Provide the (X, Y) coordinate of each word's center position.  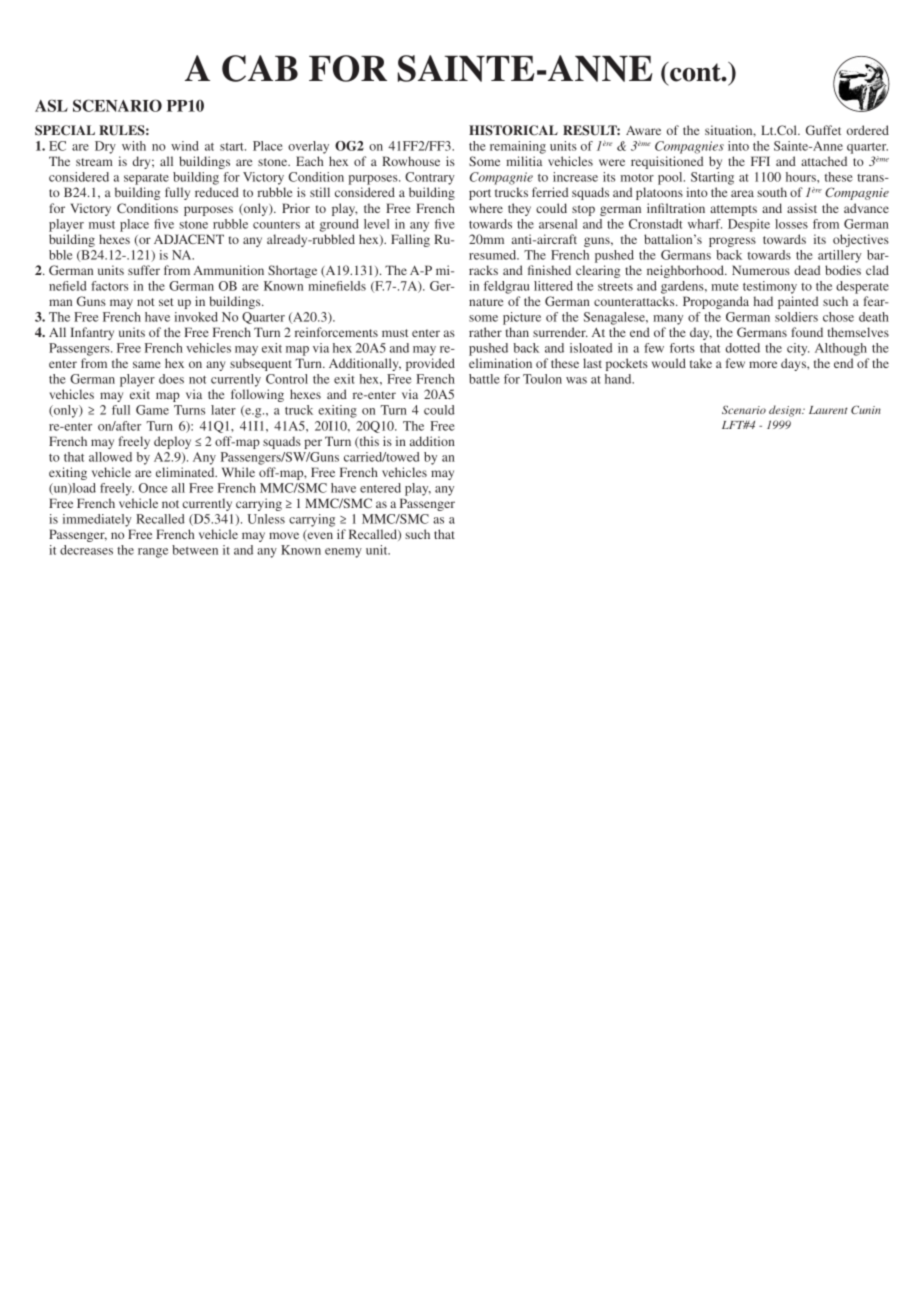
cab (260, 68)
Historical (513, 130)
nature (486, 302)
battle (484, 379)
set (166, 302)
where (486, 208)
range (153, 553)
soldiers (796, 317)
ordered (868, 130)
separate (146, 179)
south (772, 192)
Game (152, 410)
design (786, 411)
